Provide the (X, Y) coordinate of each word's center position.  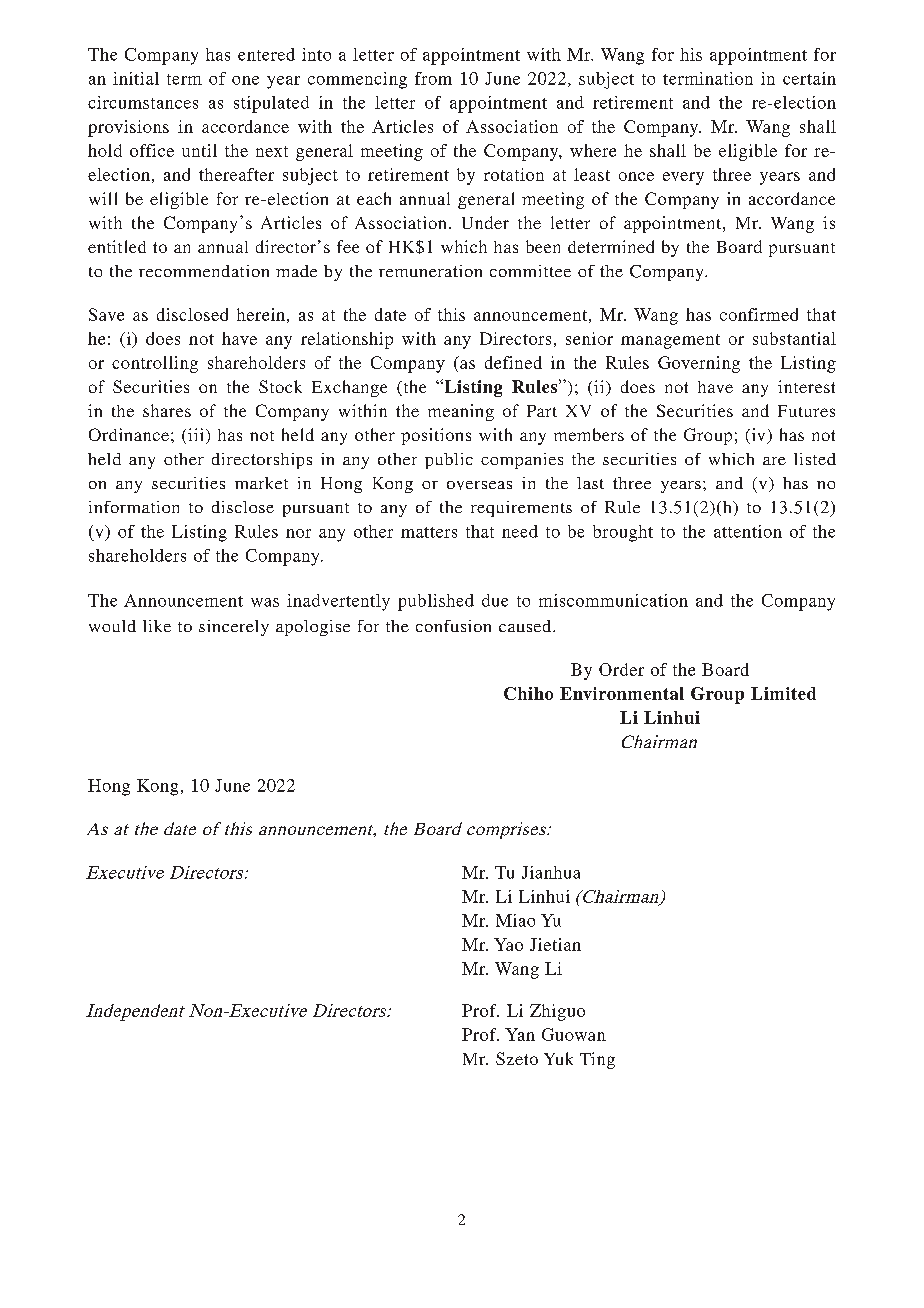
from (433, 78)
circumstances (143, 102)
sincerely (234, 628)
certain (809, 78)
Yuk (558, 1058)
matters (429, 532)
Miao (515, 920)
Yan (520, 1034)
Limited (783, 693)
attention (748, 531)
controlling (155, 364)
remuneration (430, 271)
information (134, 507)
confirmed (759, 314)
